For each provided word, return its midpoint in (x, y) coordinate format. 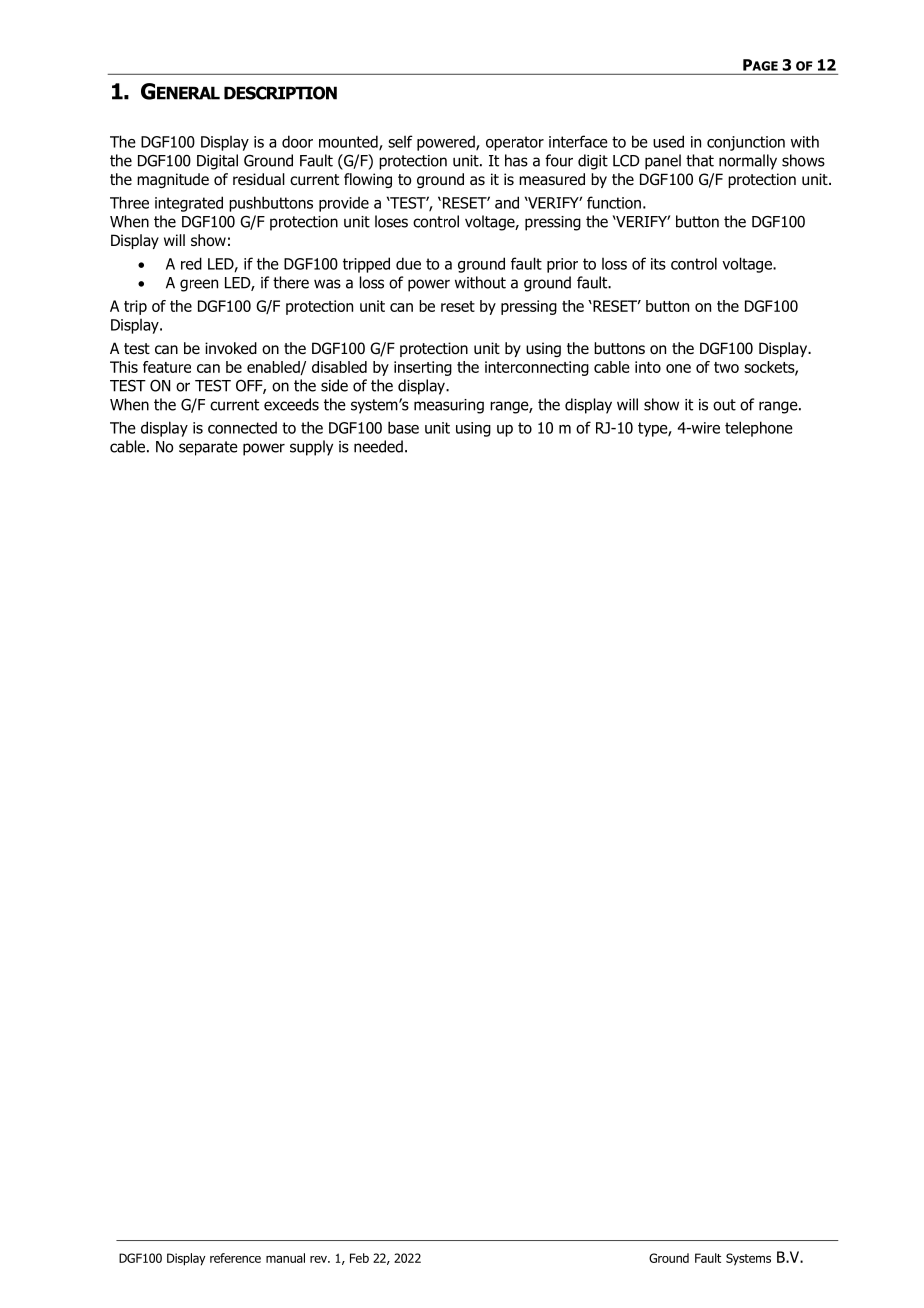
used (668, 141)
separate (208, 448)
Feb (359, 1258)
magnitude (173, 180)
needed (378, 446)
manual (285, 1258)
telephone (759, 429)
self (400, 141)
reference (235, 1258)
